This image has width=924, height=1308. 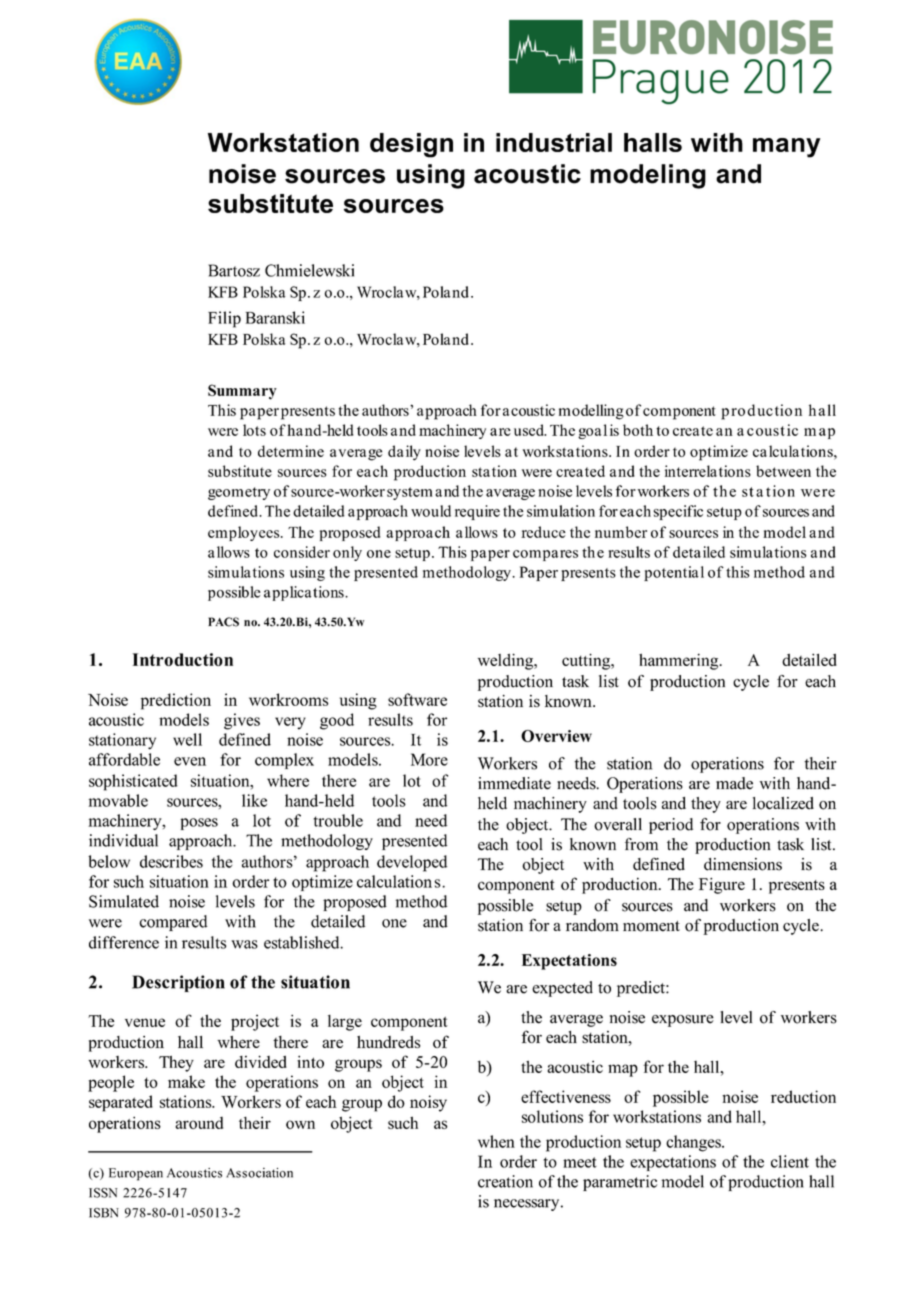 I want to click on changes, so click(x=694, y=1143).
